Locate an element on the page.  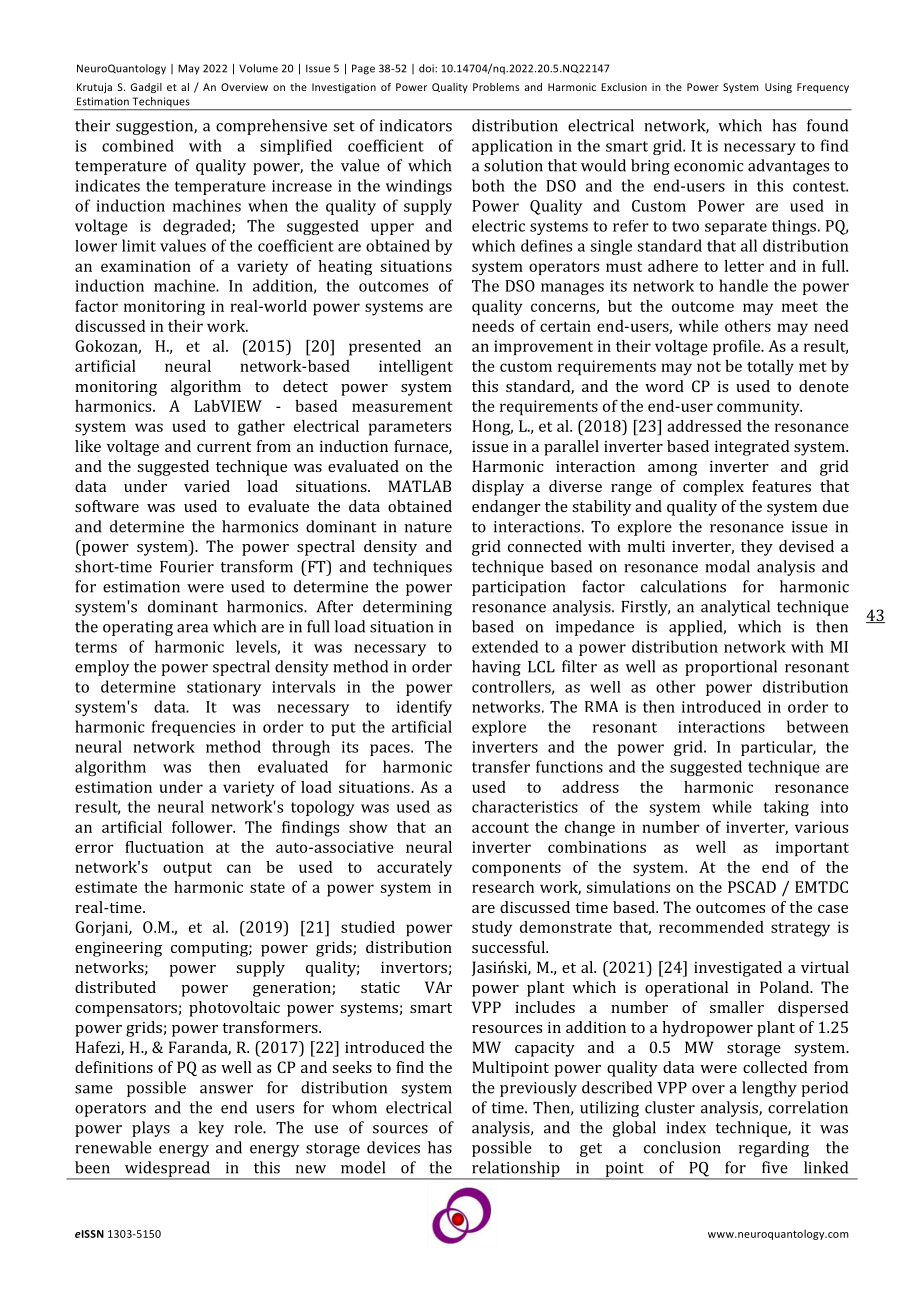
Using is located at coordinates (778, 88).
